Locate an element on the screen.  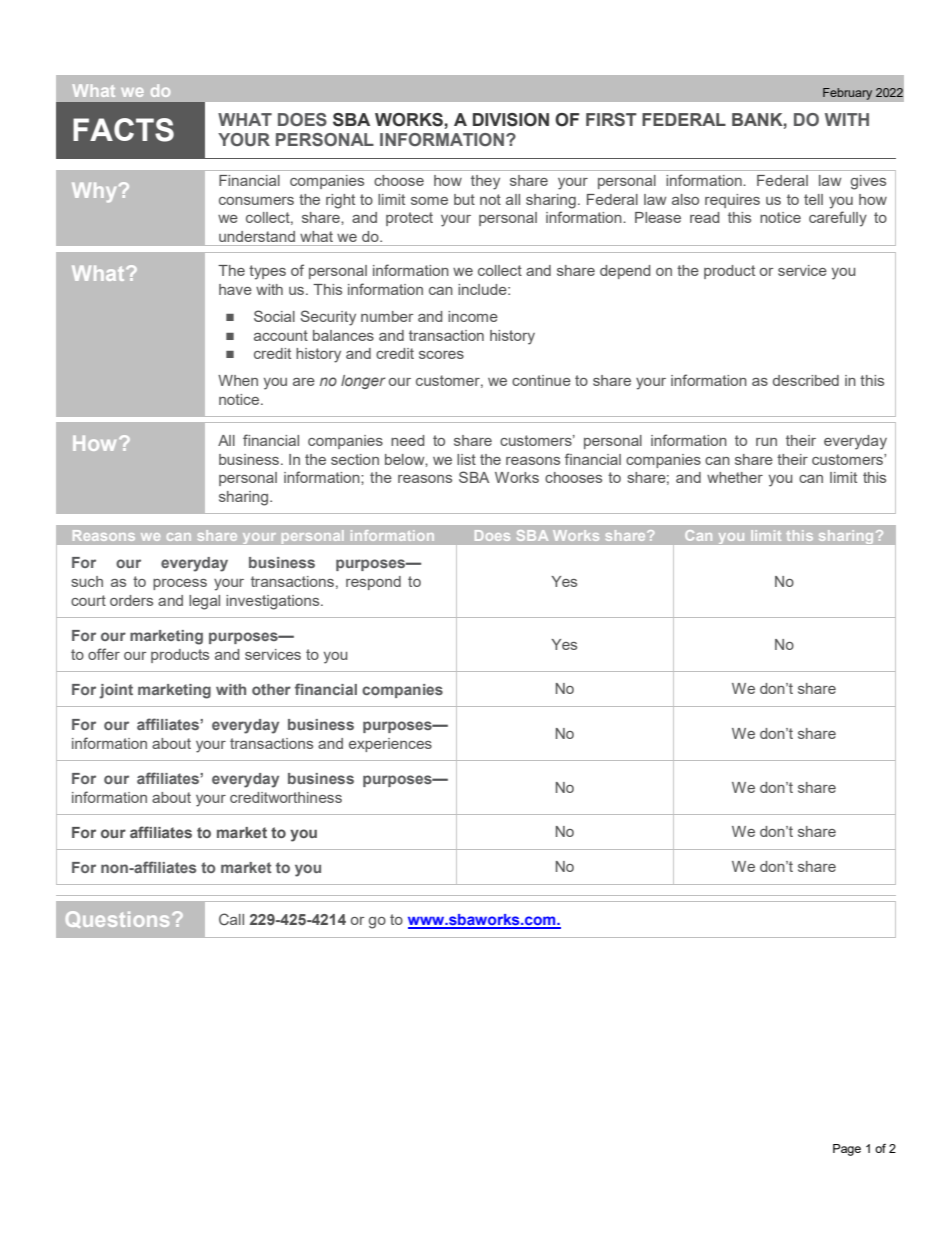
When is located at coordinates (238, 380).
